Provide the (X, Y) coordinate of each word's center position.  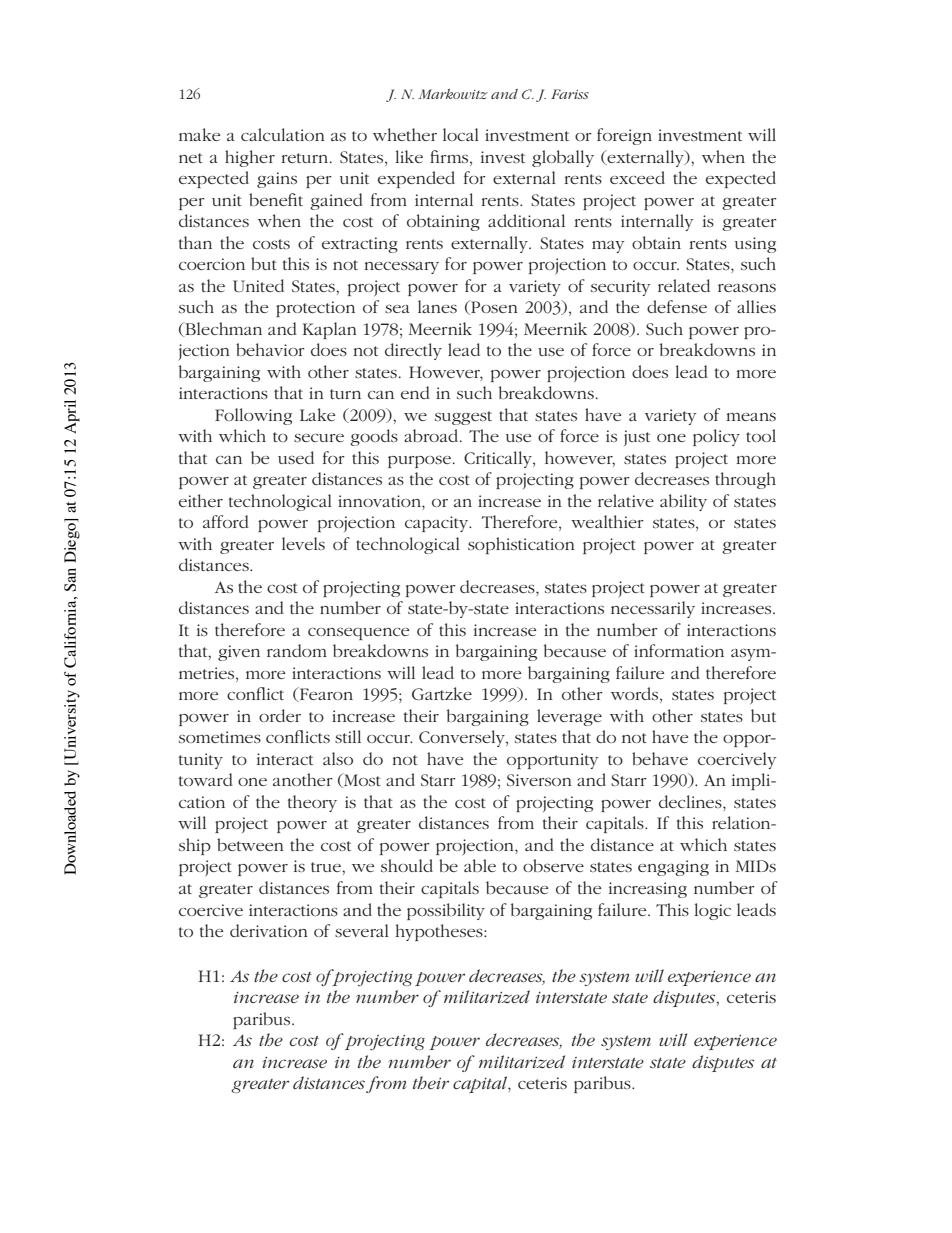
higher (250, 158)
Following (253, 416)
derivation (269, 930)
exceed (637, 177)
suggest (463, 418)
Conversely (463, 738)
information (679, 650)
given (239, 653)
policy (716, 437)
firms (450, 156)
